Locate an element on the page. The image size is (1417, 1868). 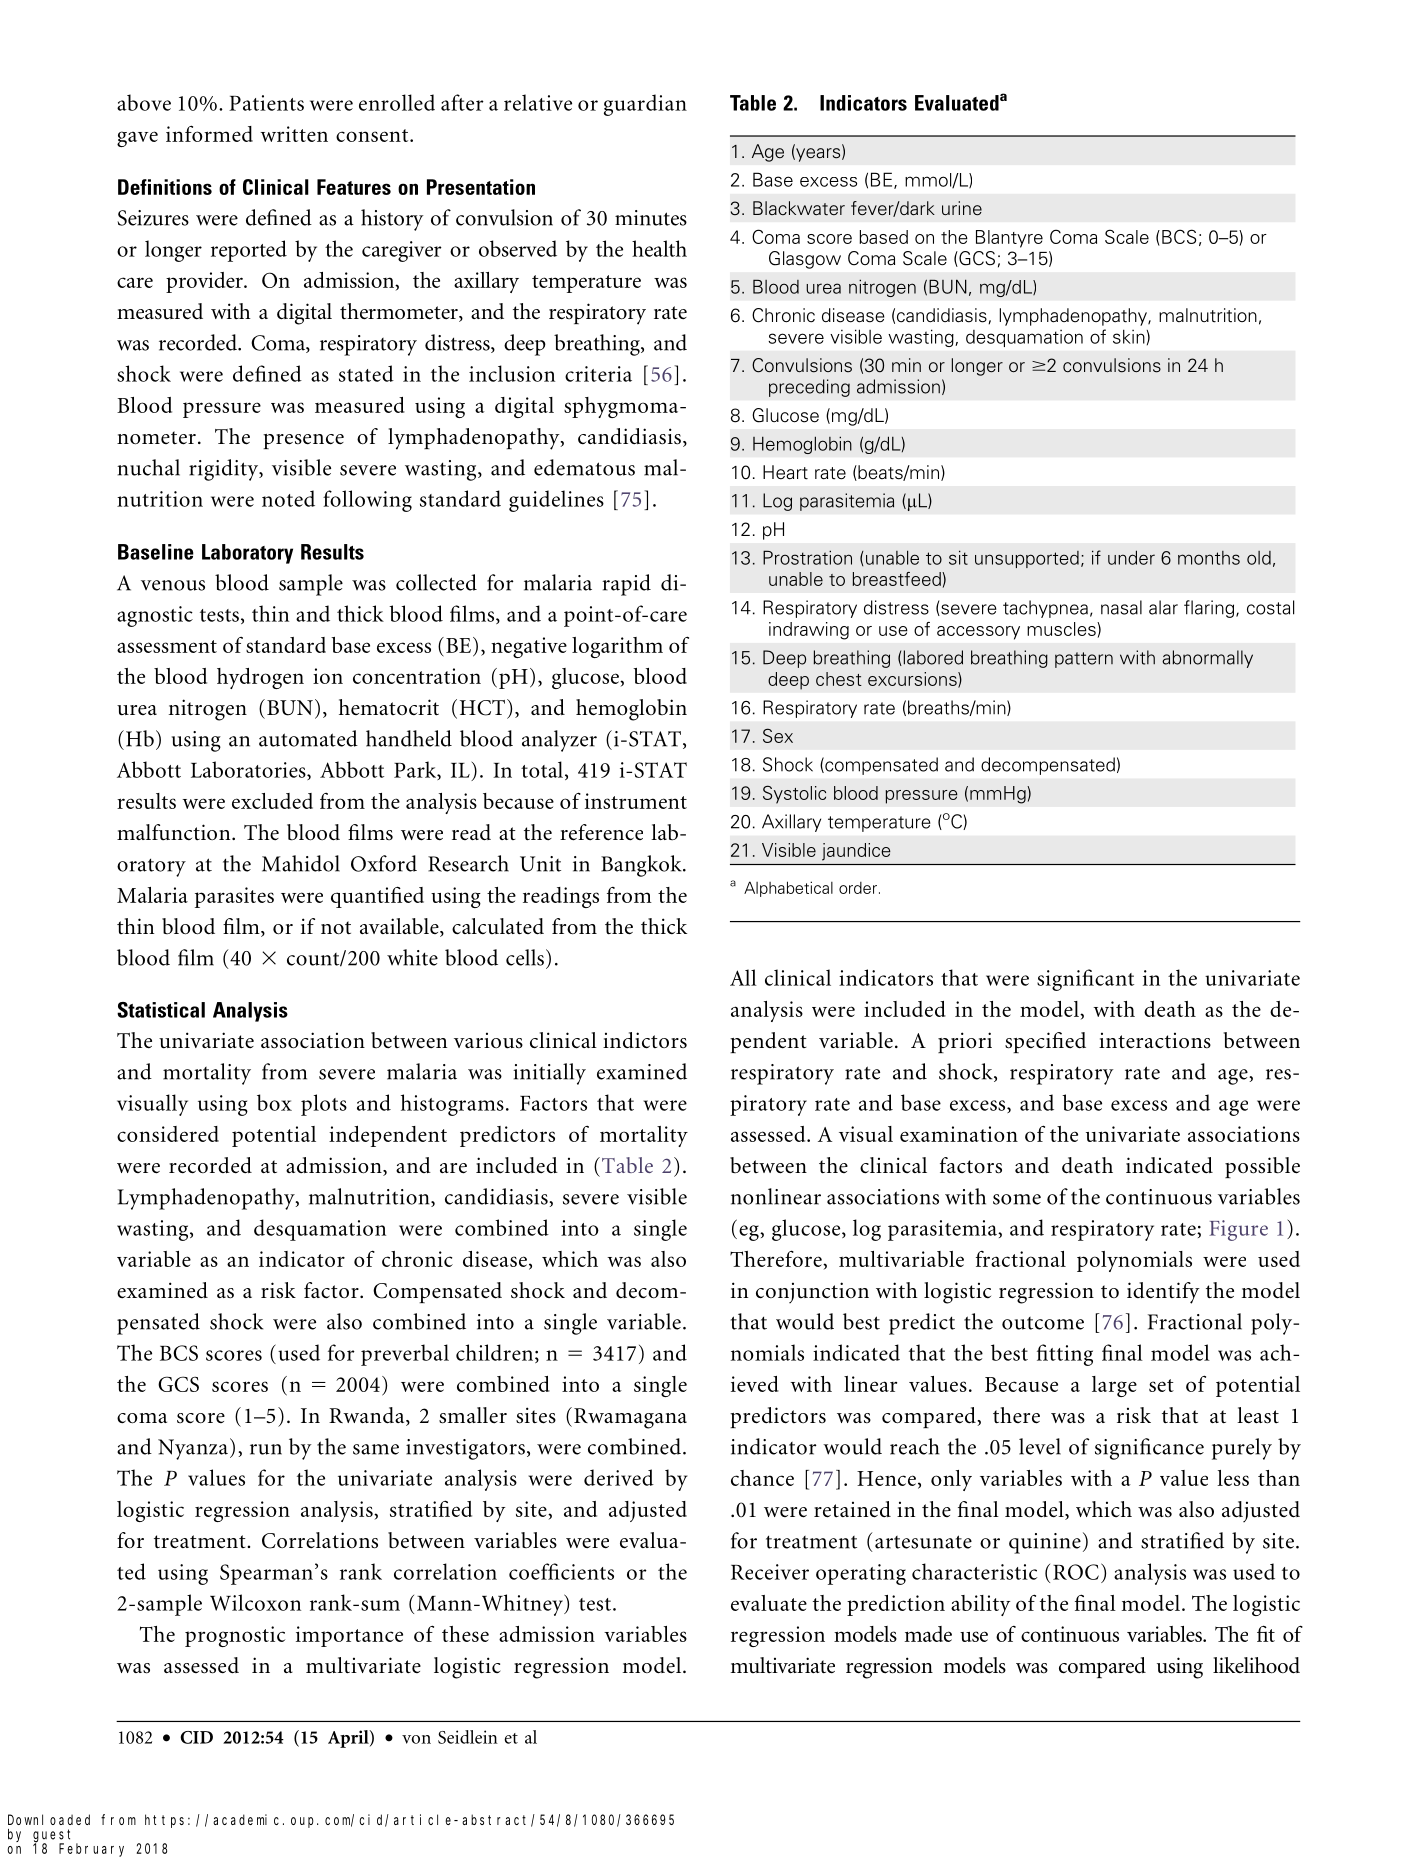
guardian is located at coordinates (645, 105).
